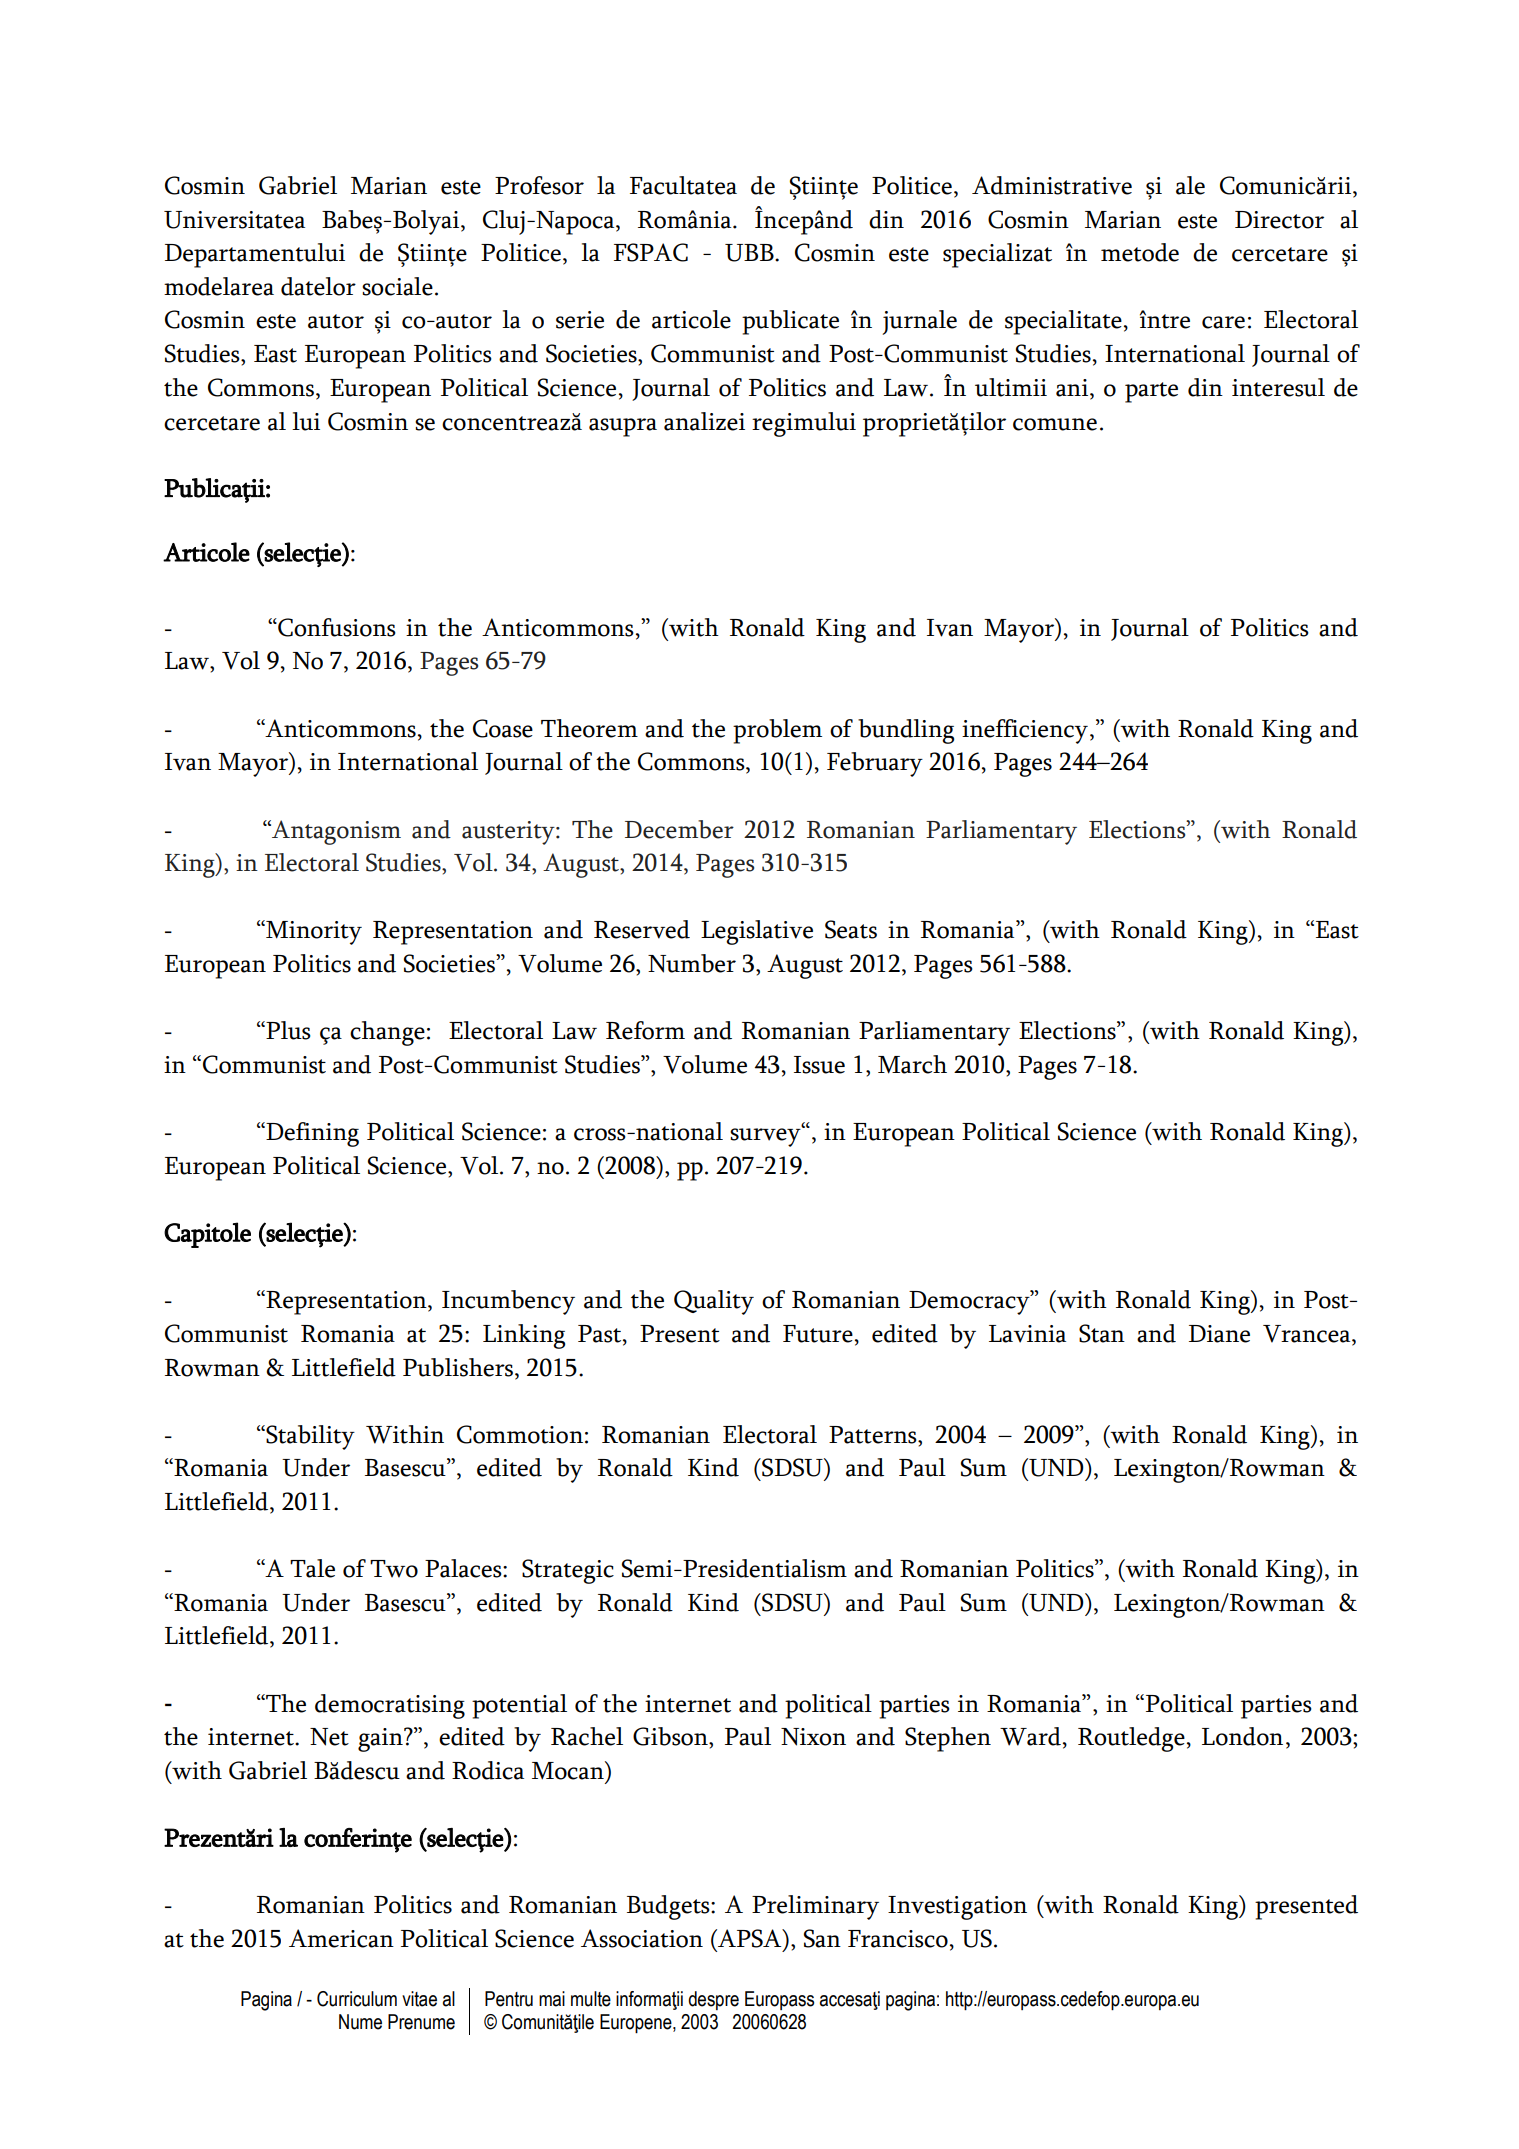 The image size is (1519, 2149). I want to click on care, so click(1223, 322).
